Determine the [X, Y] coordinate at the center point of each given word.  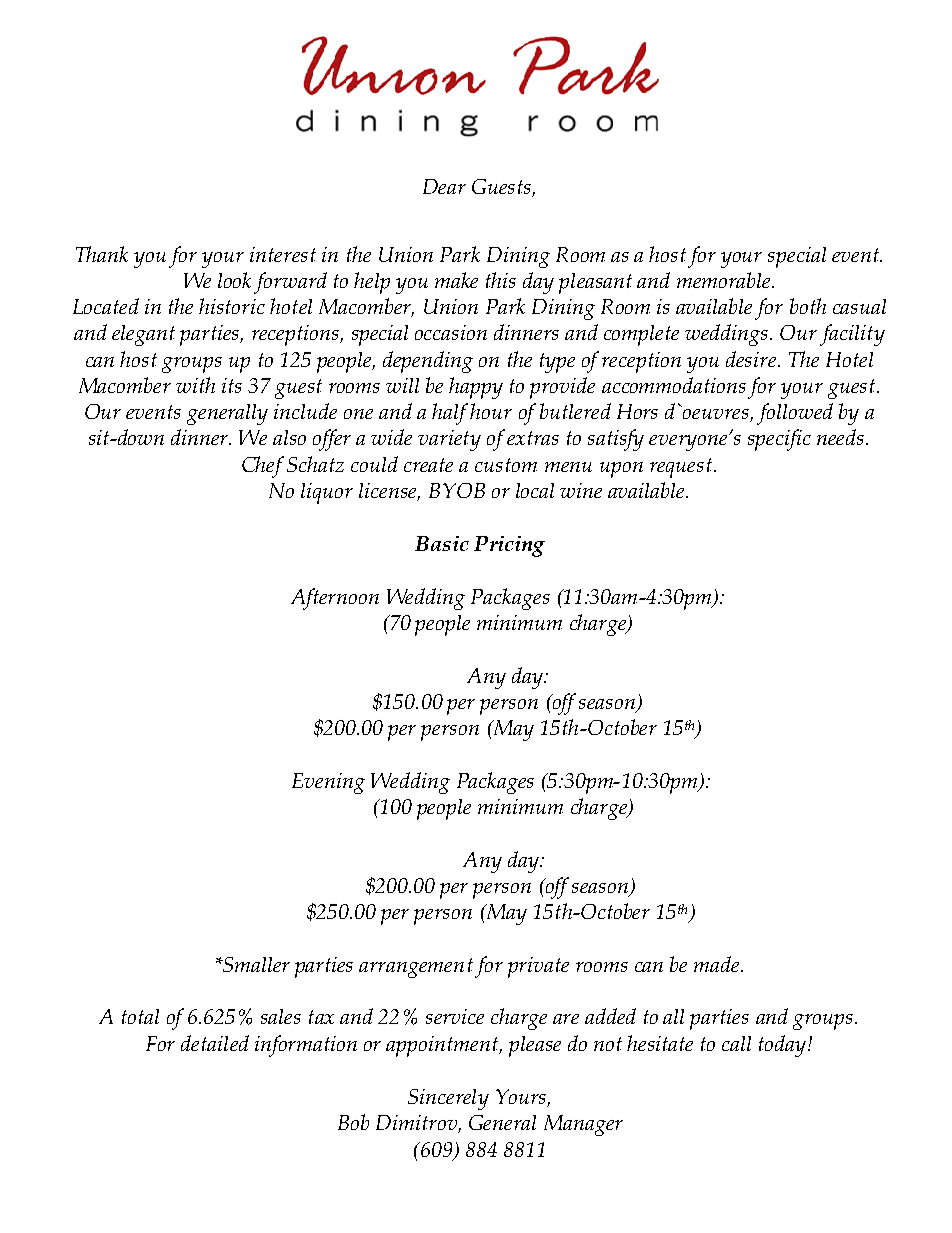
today [784, 1046]
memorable [725, 280]
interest [283, 254]
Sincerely [448, 1099]
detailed [215, 1043]
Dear [444, 186]
